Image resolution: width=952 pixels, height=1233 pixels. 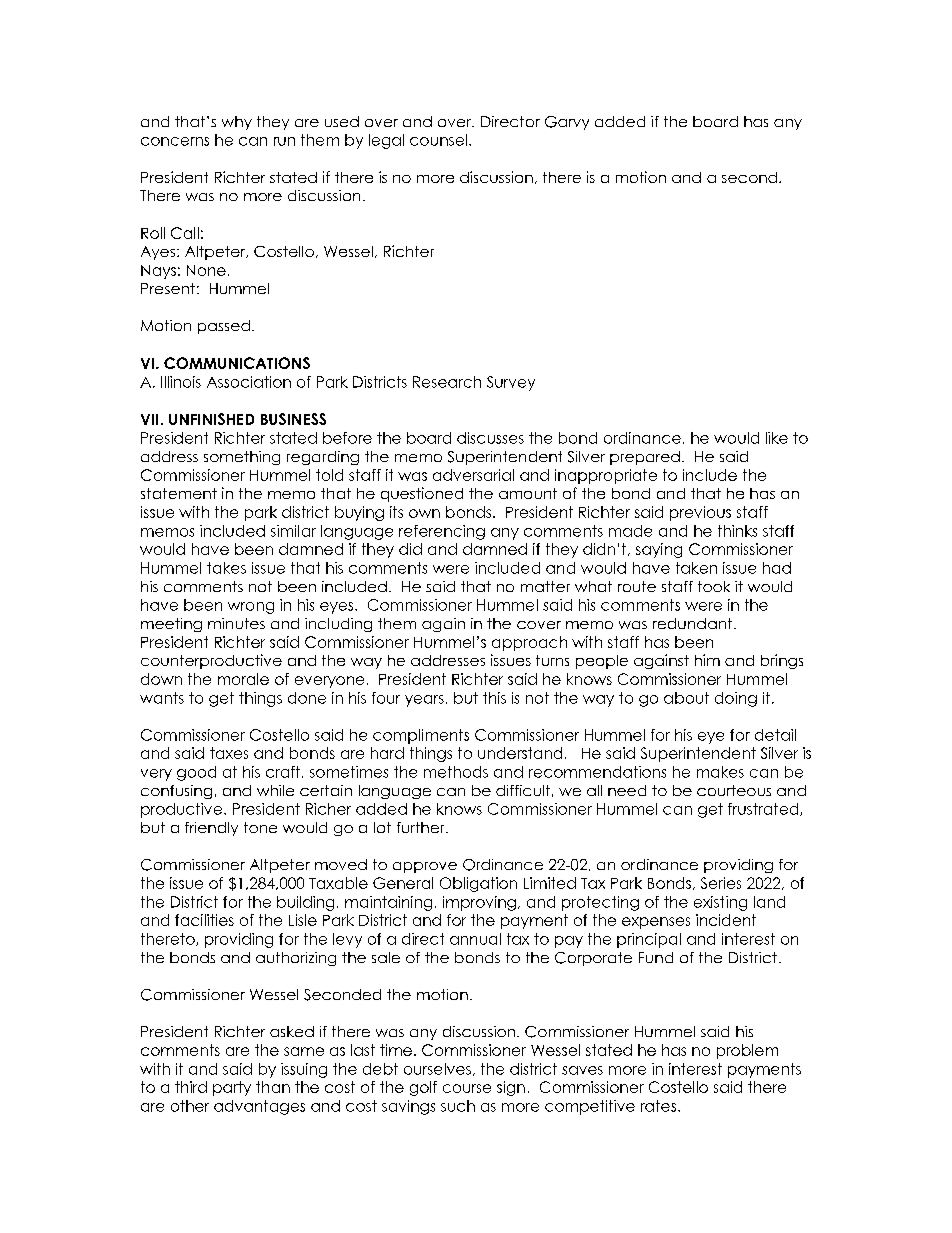 What do you see at coordinates (456, 772) in the page?
I see `methods` at bounding box center [456, 772].
